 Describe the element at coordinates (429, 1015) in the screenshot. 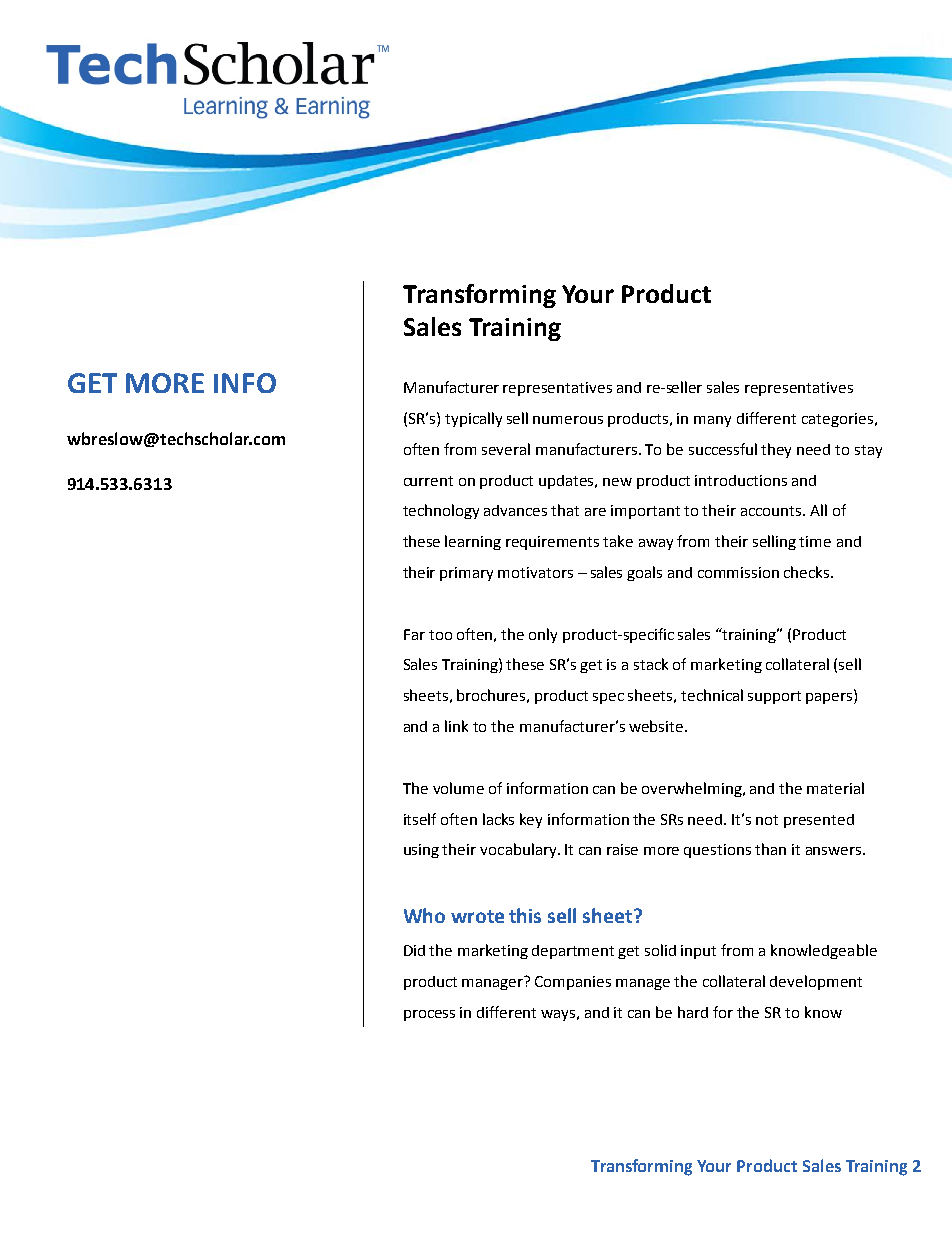

I see `process` at that location.
